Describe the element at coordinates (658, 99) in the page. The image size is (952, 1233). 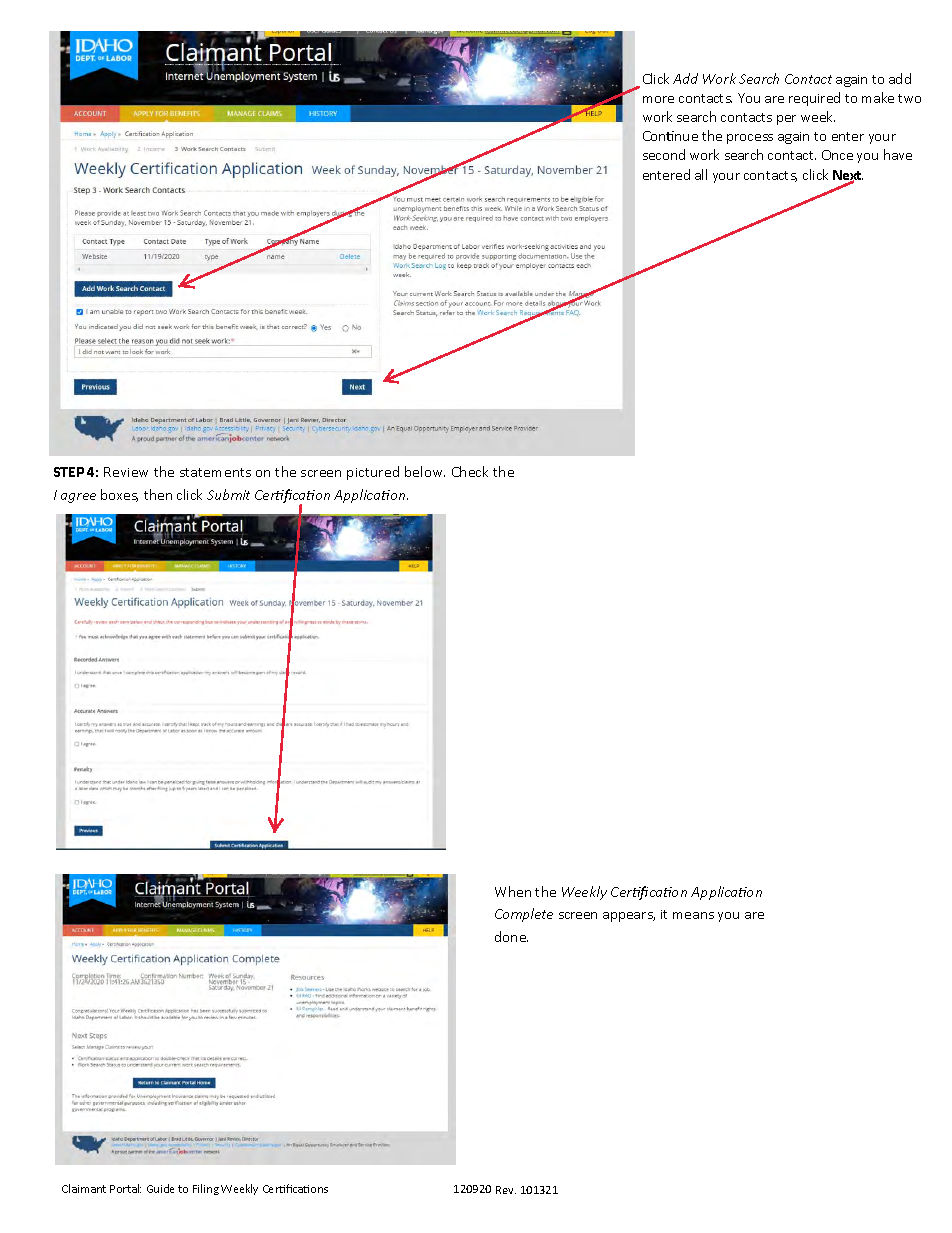
I see `more` at that location.
